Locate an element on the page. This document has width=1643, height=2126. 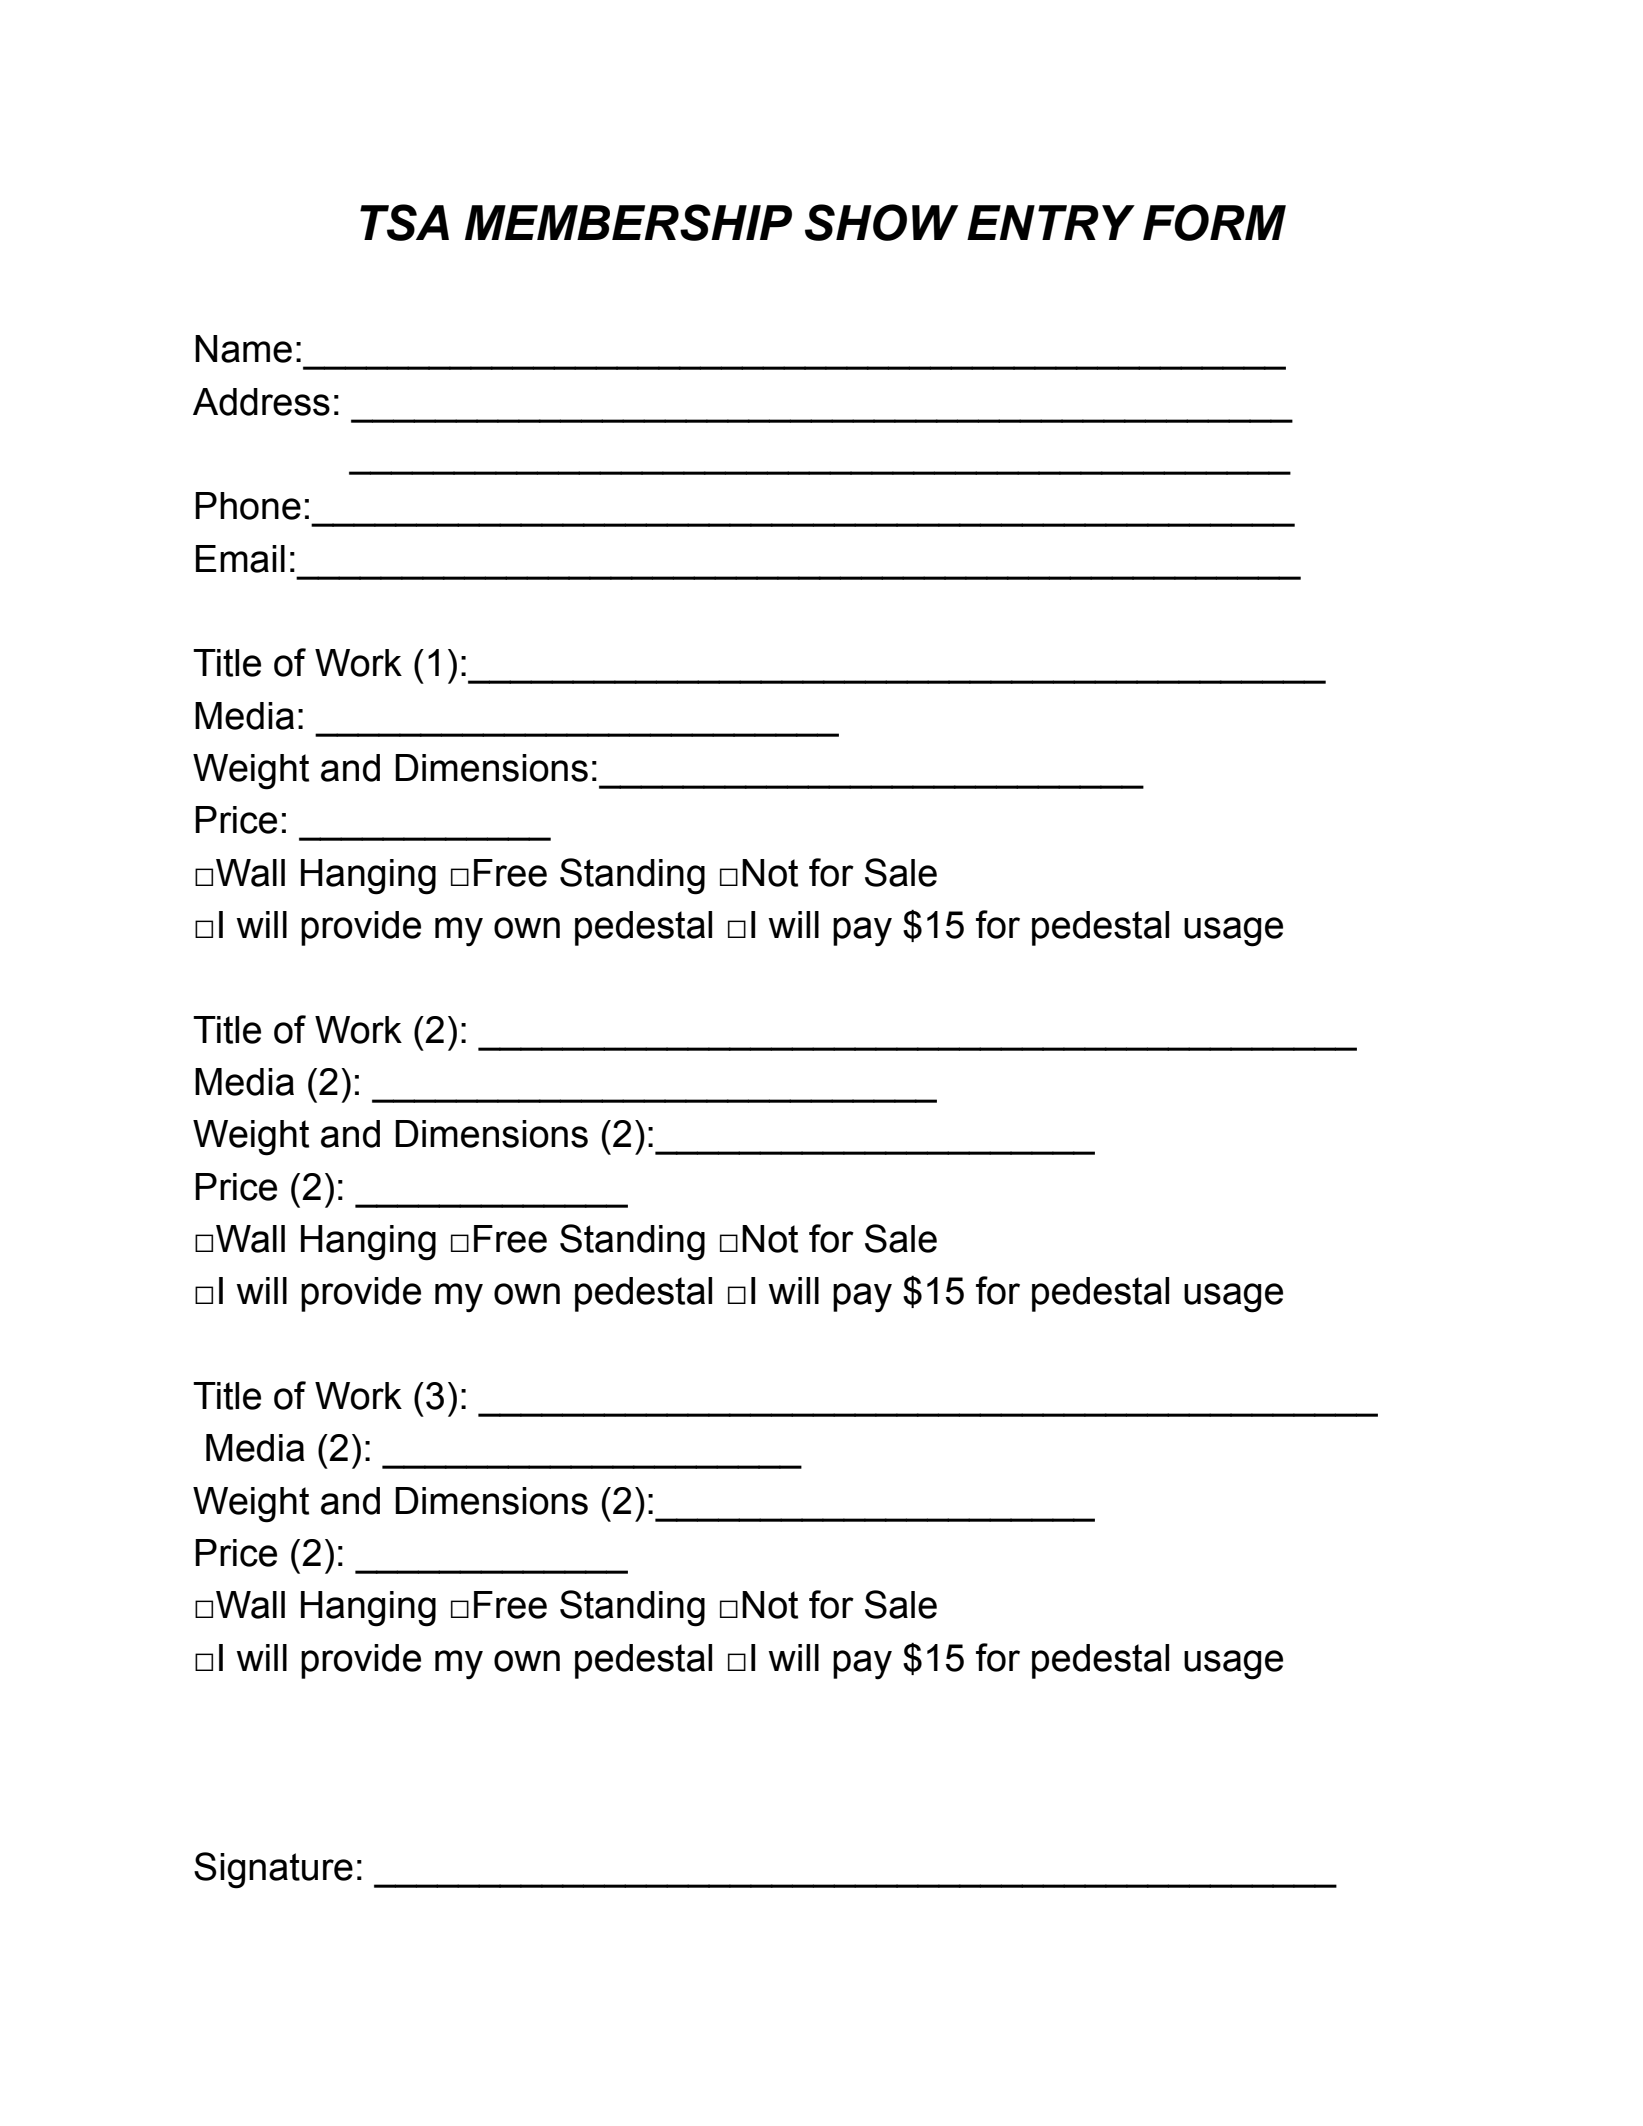
Address is located at coordinates (261, 402).
